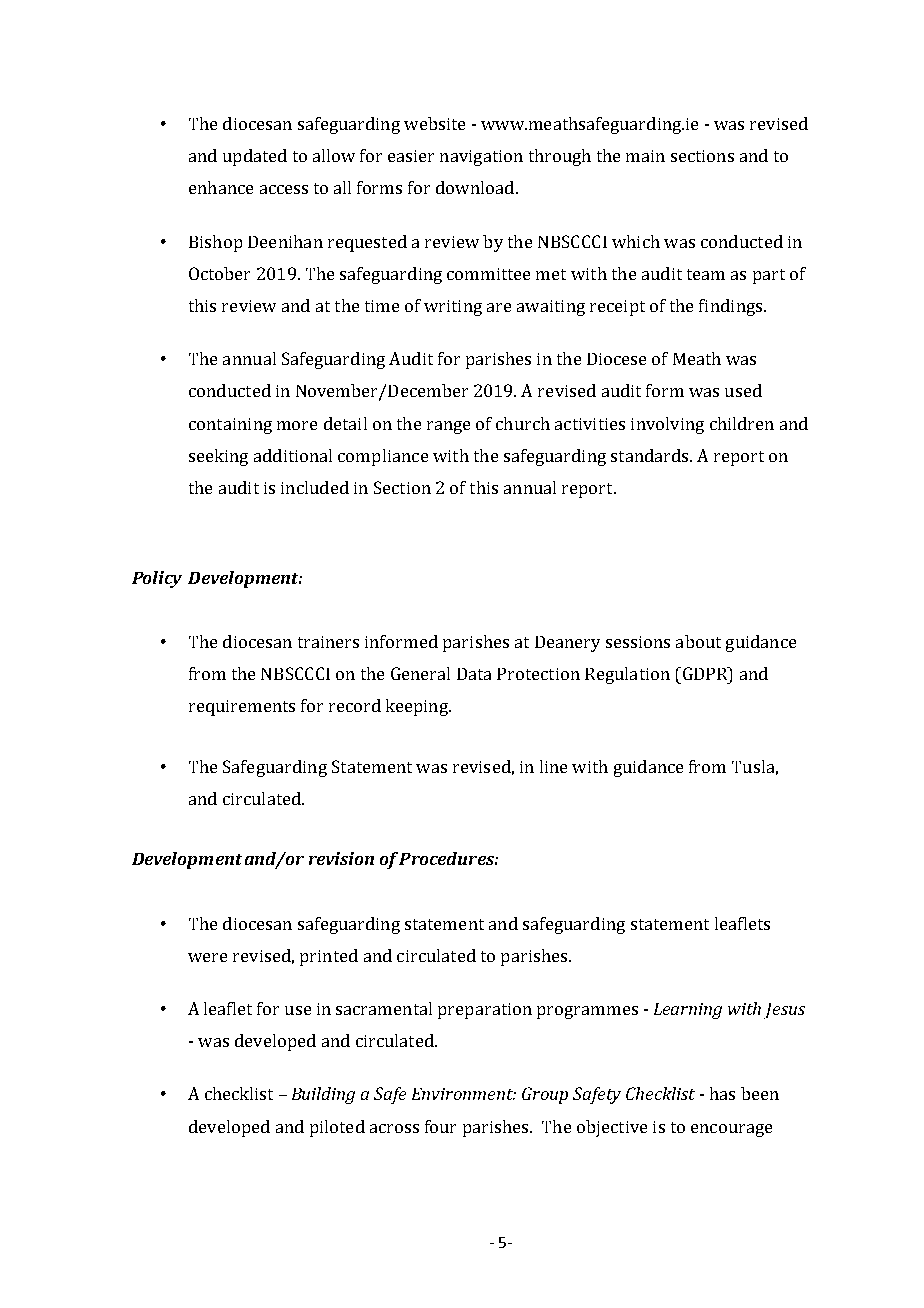 Image resolution: width=924 pixels, height=1308 pixels. I want to click on seeking, so click(218, 457).
